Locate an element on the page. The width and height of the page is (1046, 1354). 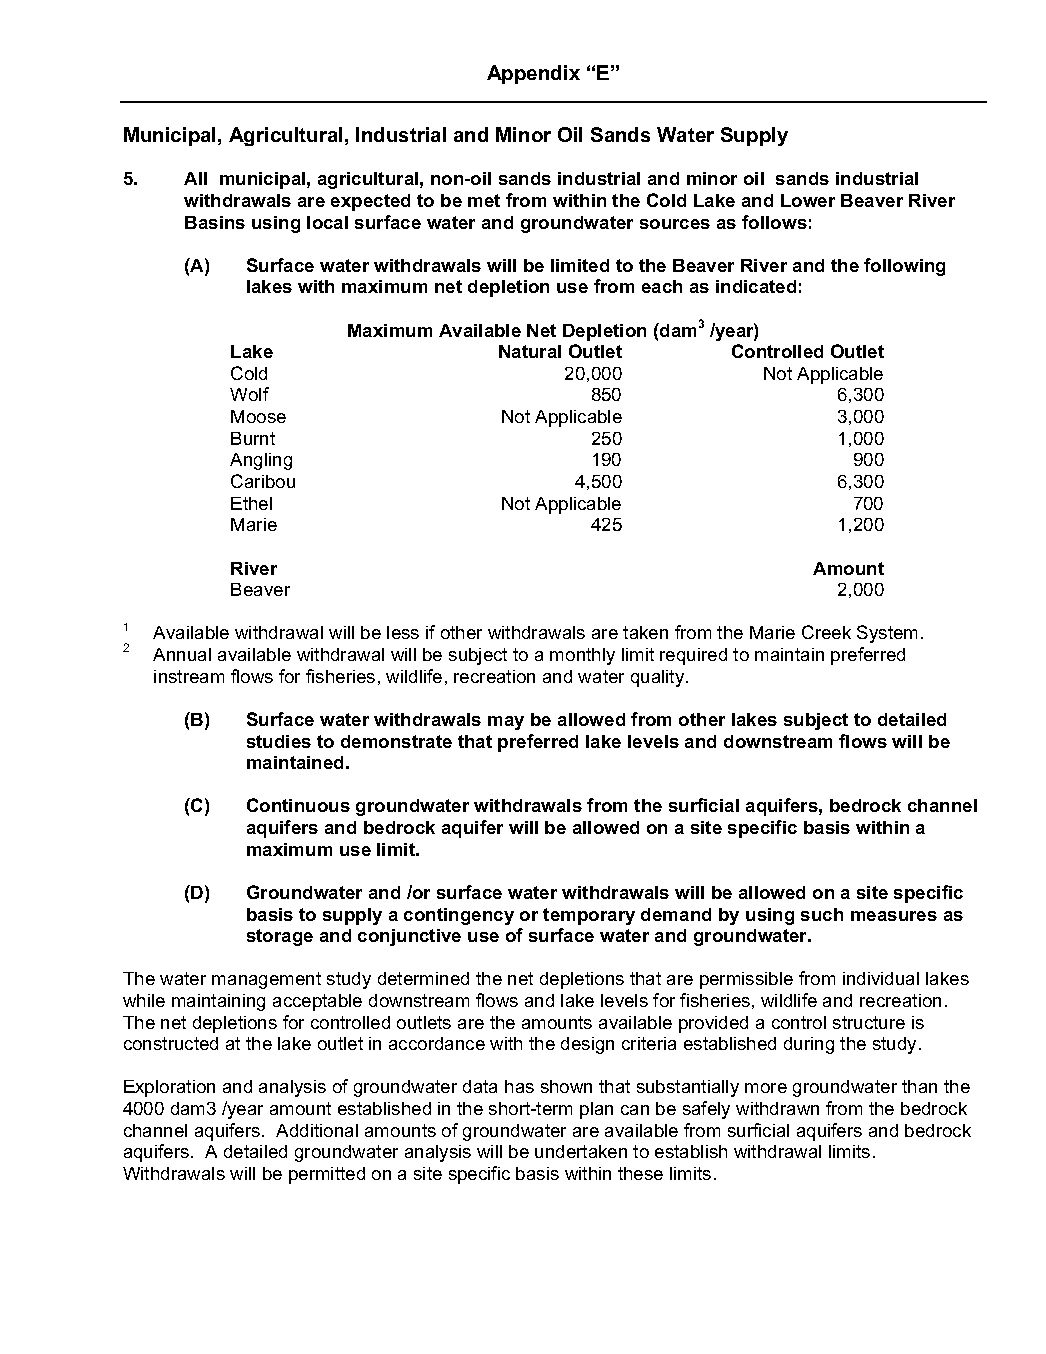
Continuous is located at coordinates (298, 805).
